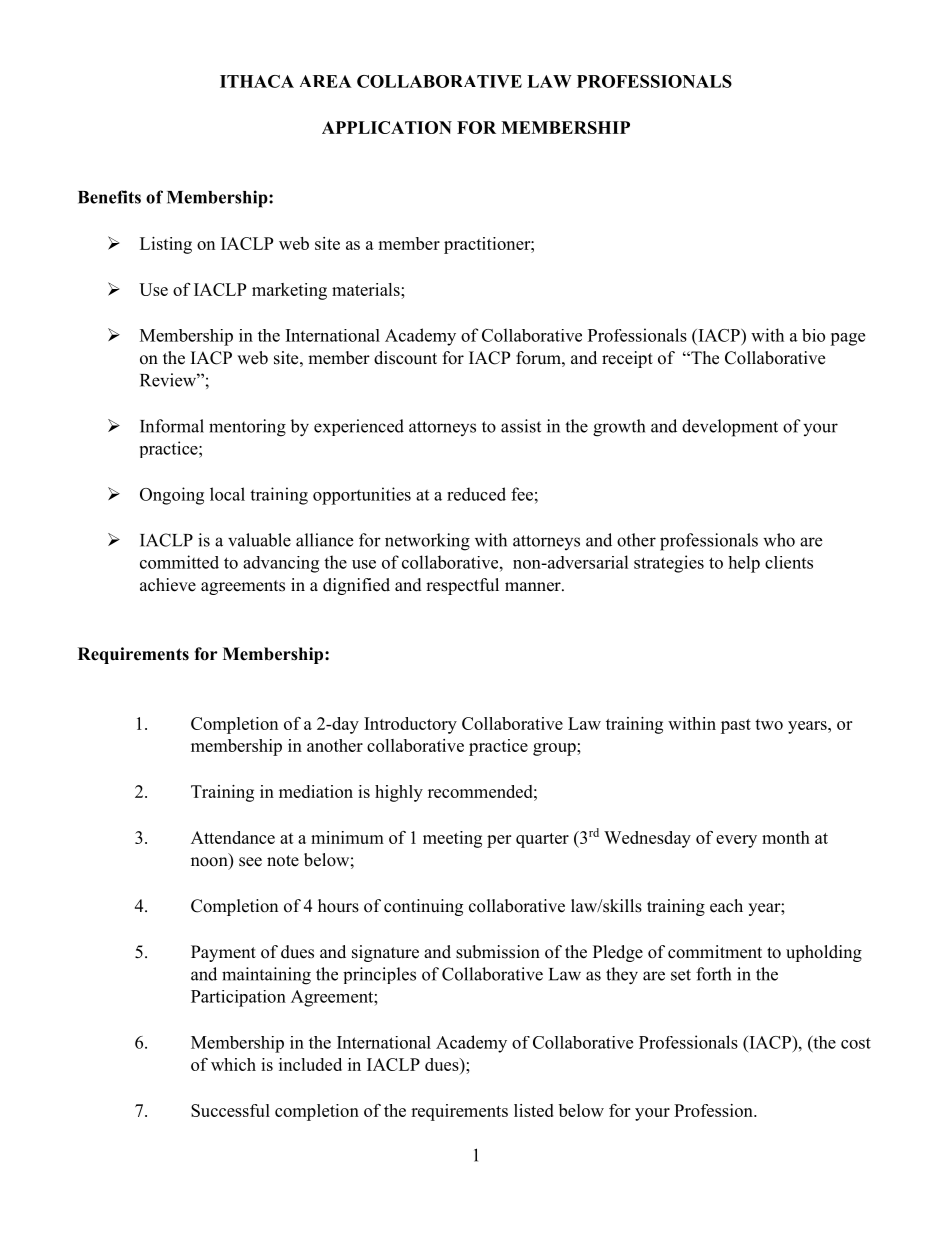 The width and height of the screenshot is (952, 1233). What do you see at coordinates (233, 837) in the screenshot?
I see `Attendance` at bounding box center [233, 837].
